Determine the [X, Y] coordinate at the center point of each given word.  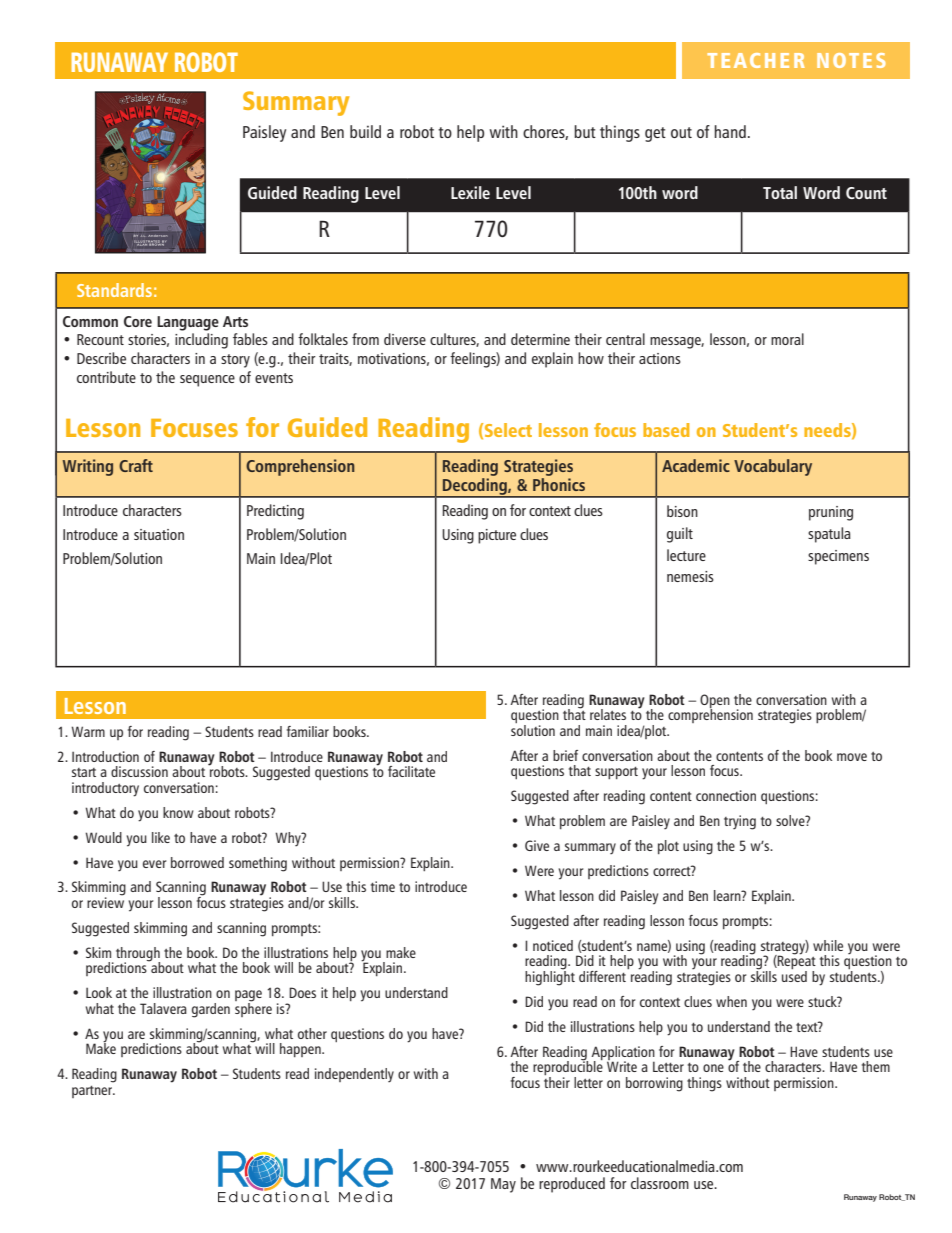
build [365, 131]
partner [93, 1092]
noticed [553, 945]
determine [540, 339]
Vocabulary [773, 467]
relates [608, 714]
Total [780, 192]
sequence [207, 381]
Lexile [470, 192]
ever [154, 864]
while [828, 945]
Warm [88, 731]
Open [715, 702]
